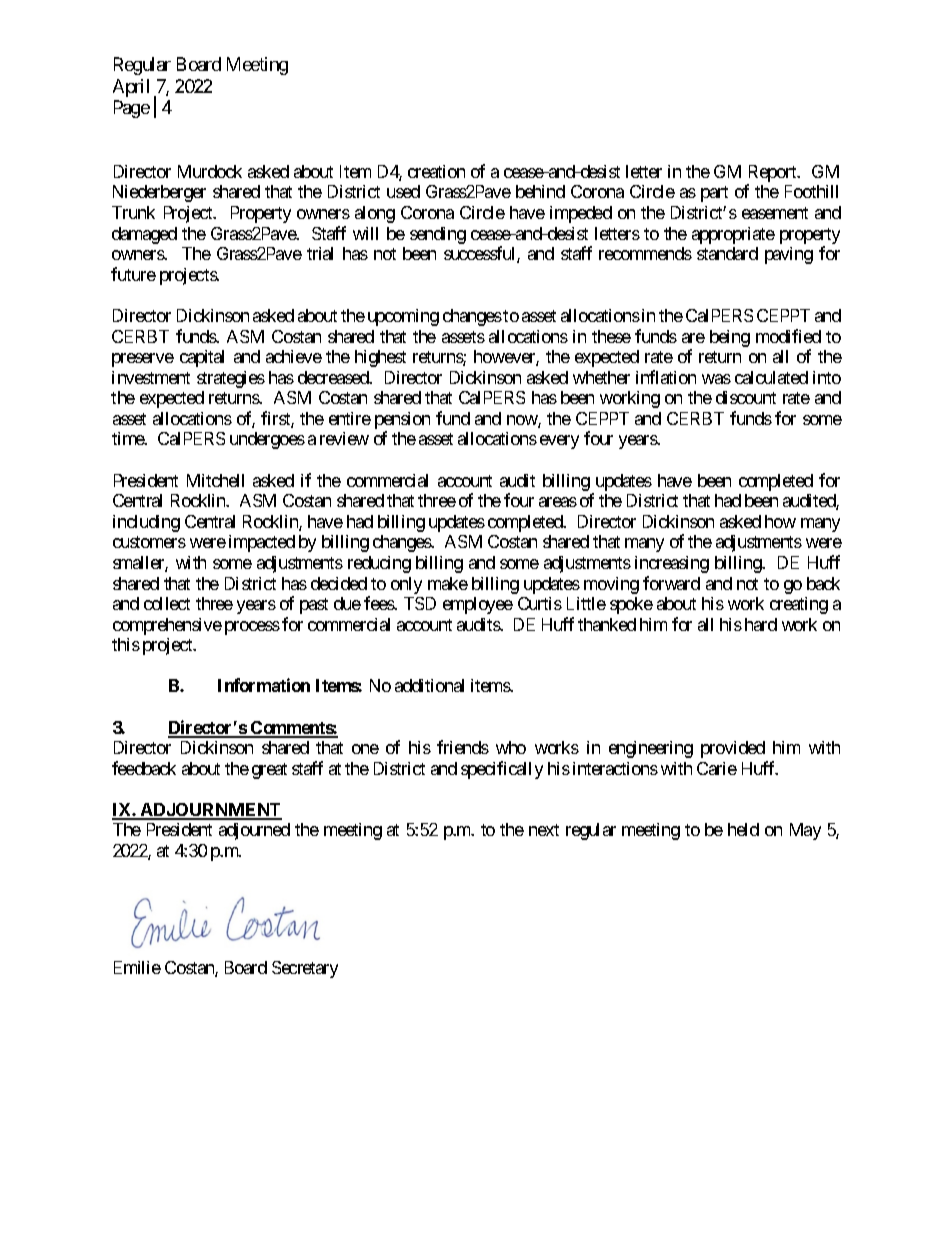 The width and height of the image is (952, 1233). I want to click on Secretary, so click(305, 969).
